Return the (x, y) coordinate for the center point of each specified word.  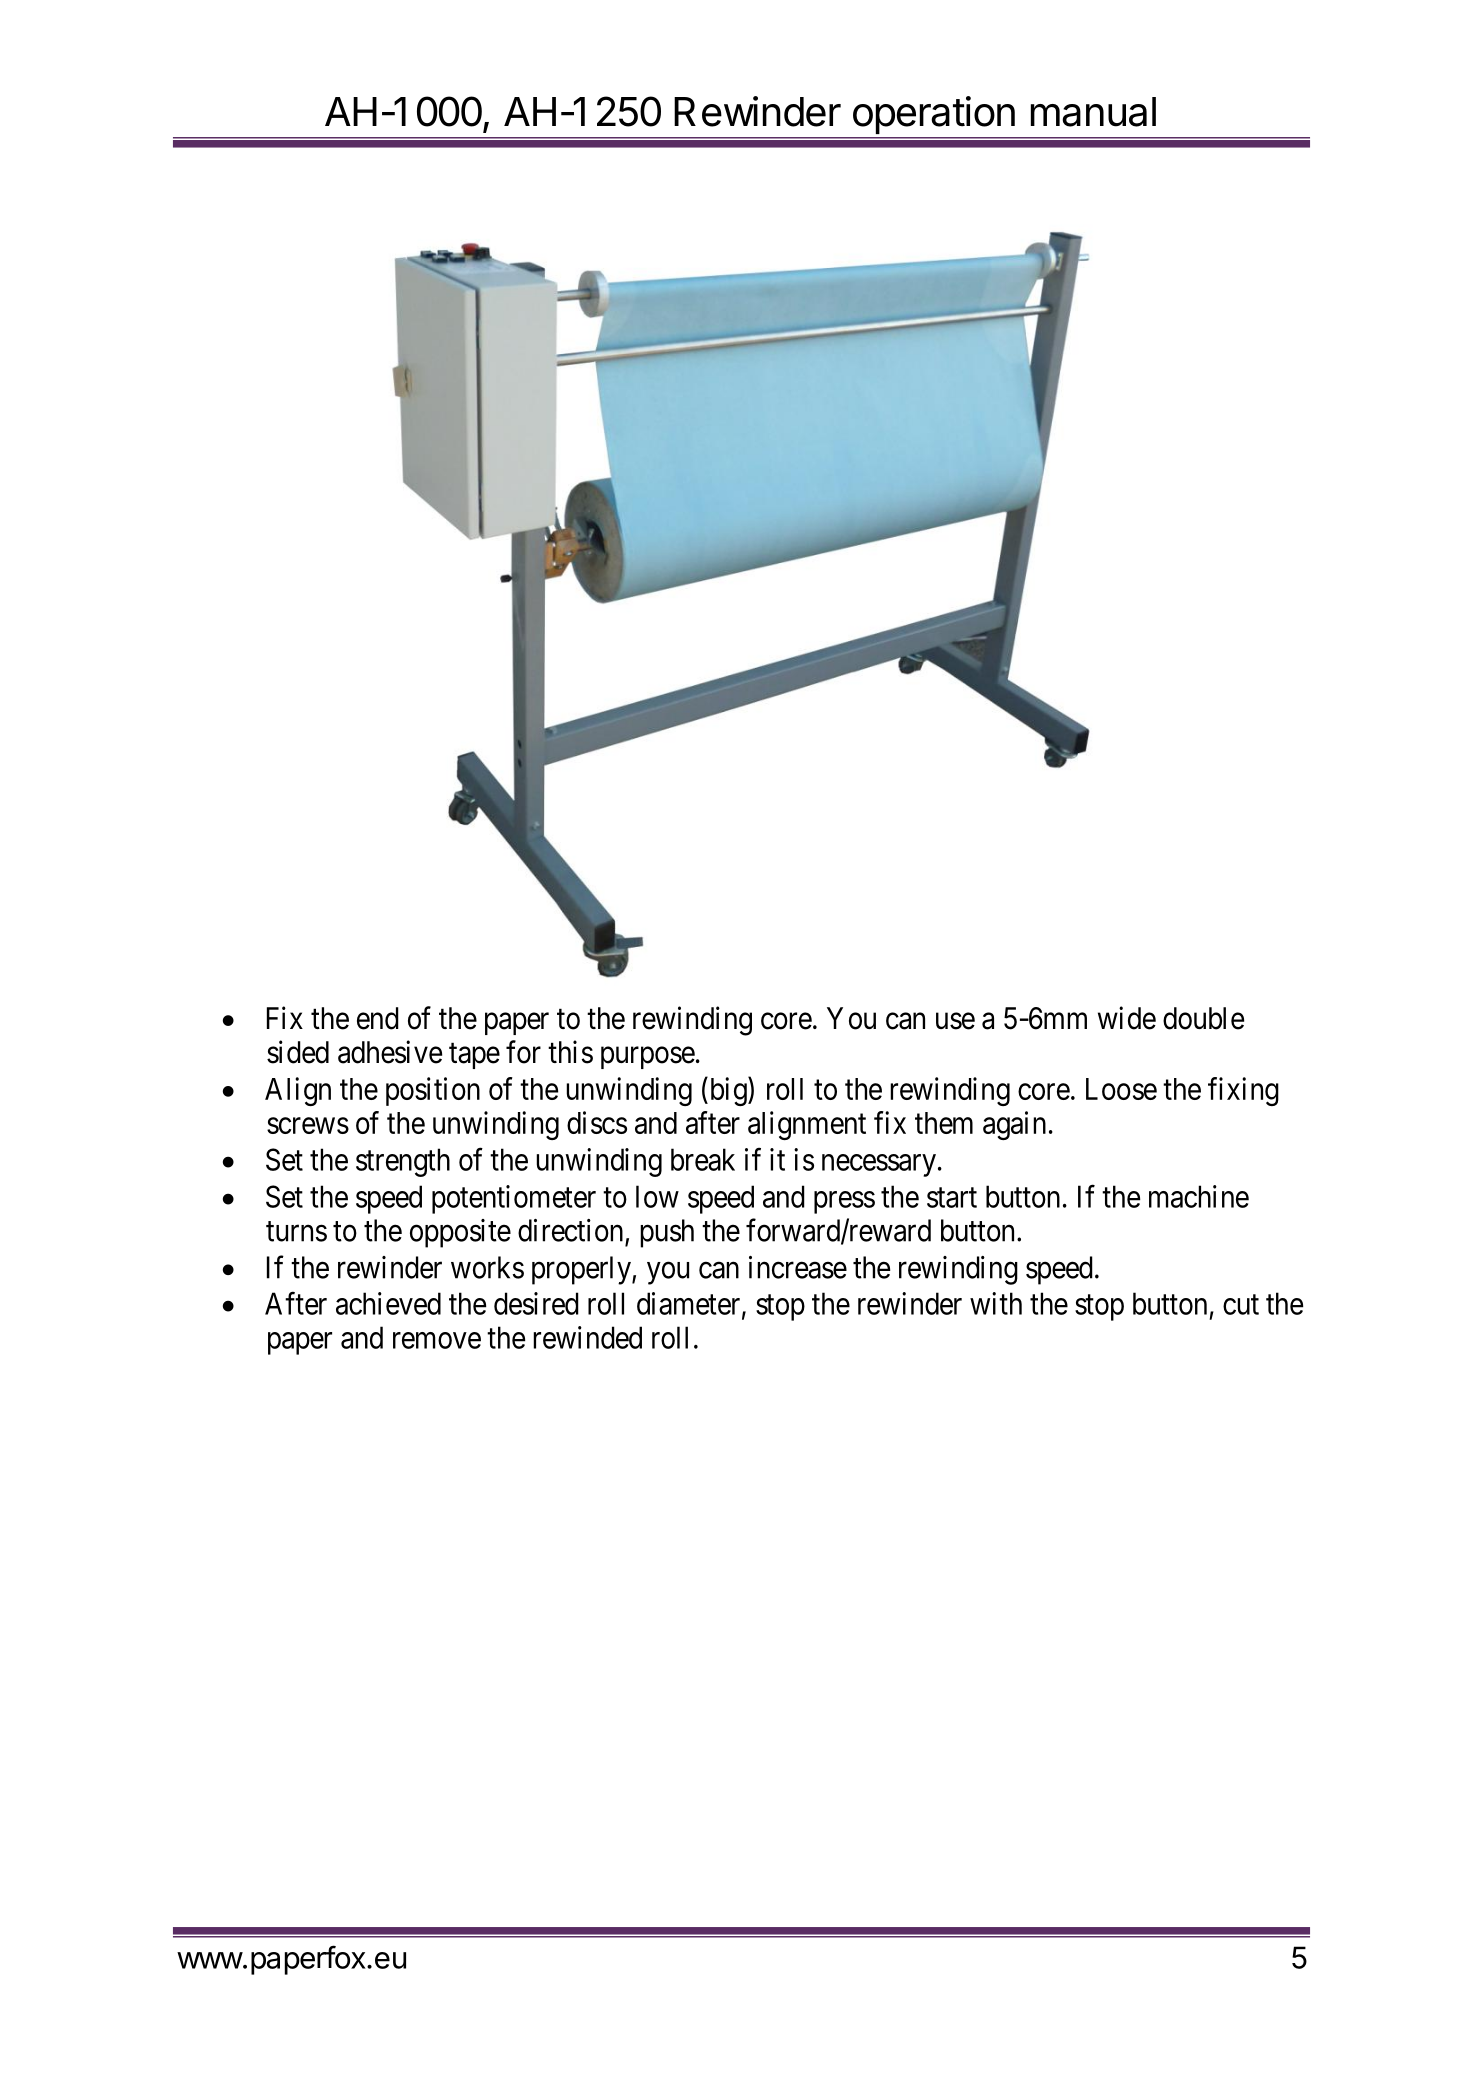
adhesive (390, 1052)
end (378, 1018)
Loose (1121, 1089)
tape (474, 1056)
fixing (1243, 1091)
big (728, 1091)
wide (1127, 1018)
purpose (648, 1058)
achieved (388, 1303)
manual (1093, 112)
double (1203, 1018)
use (955, 1021)
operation (934, 115)
